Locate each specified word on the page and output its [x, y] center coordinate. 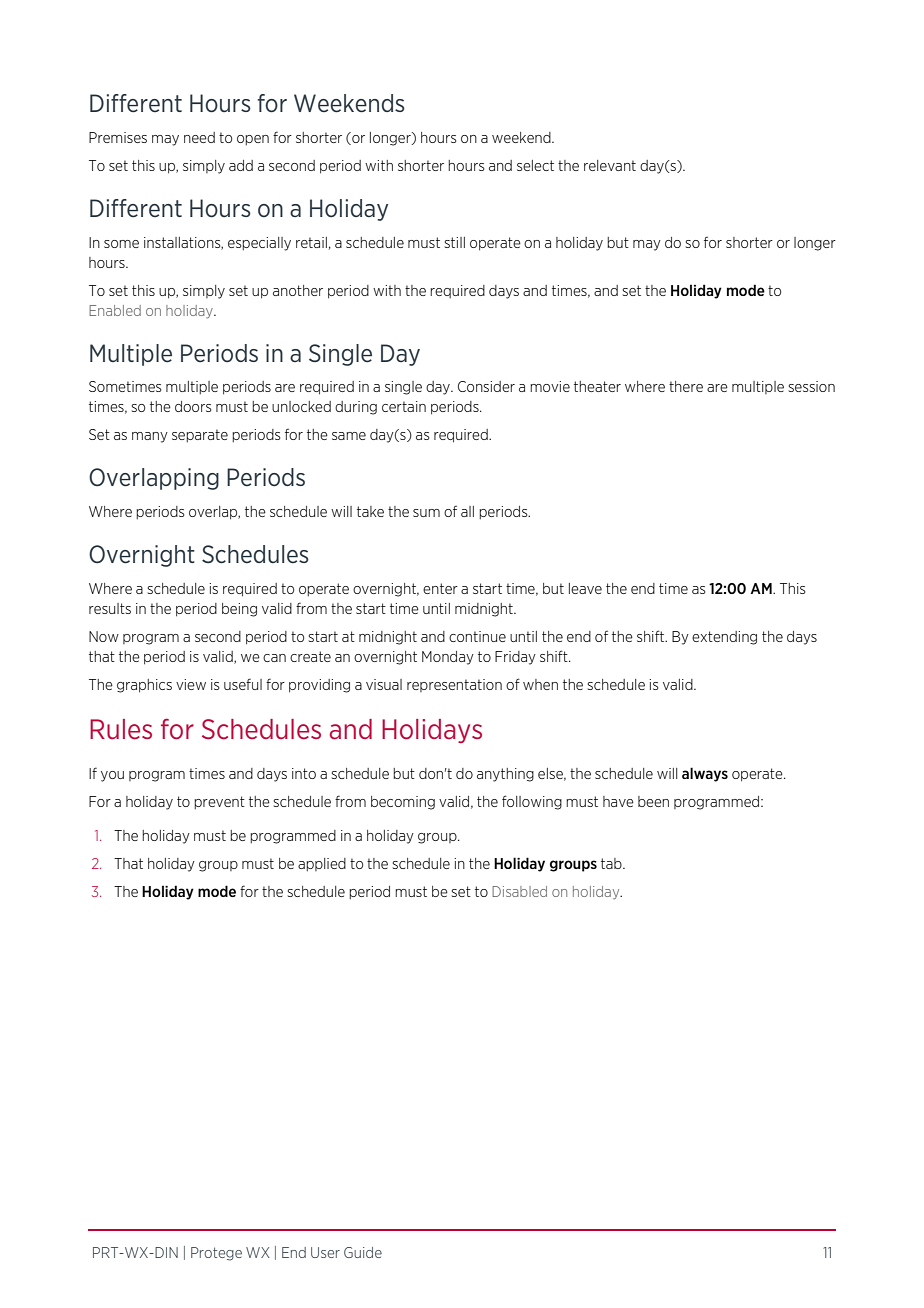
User [325, 1252]
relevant [610, 165]
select [535, 165]
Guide [363, 1252]
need [199, 137]
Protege [216, 1254]
